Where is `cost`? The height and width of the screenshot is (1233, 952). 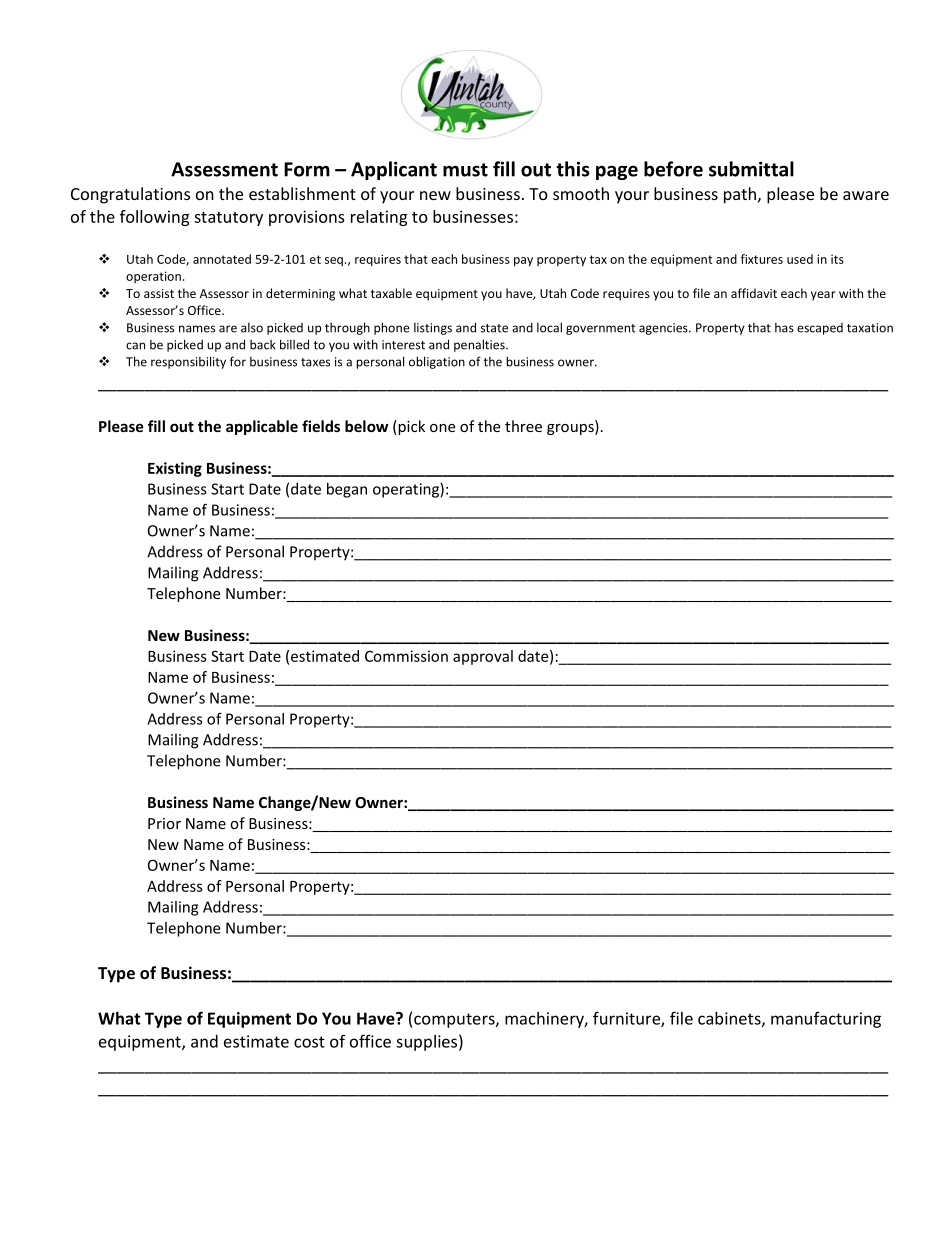 cost is located at coordinates (309, 1042).
